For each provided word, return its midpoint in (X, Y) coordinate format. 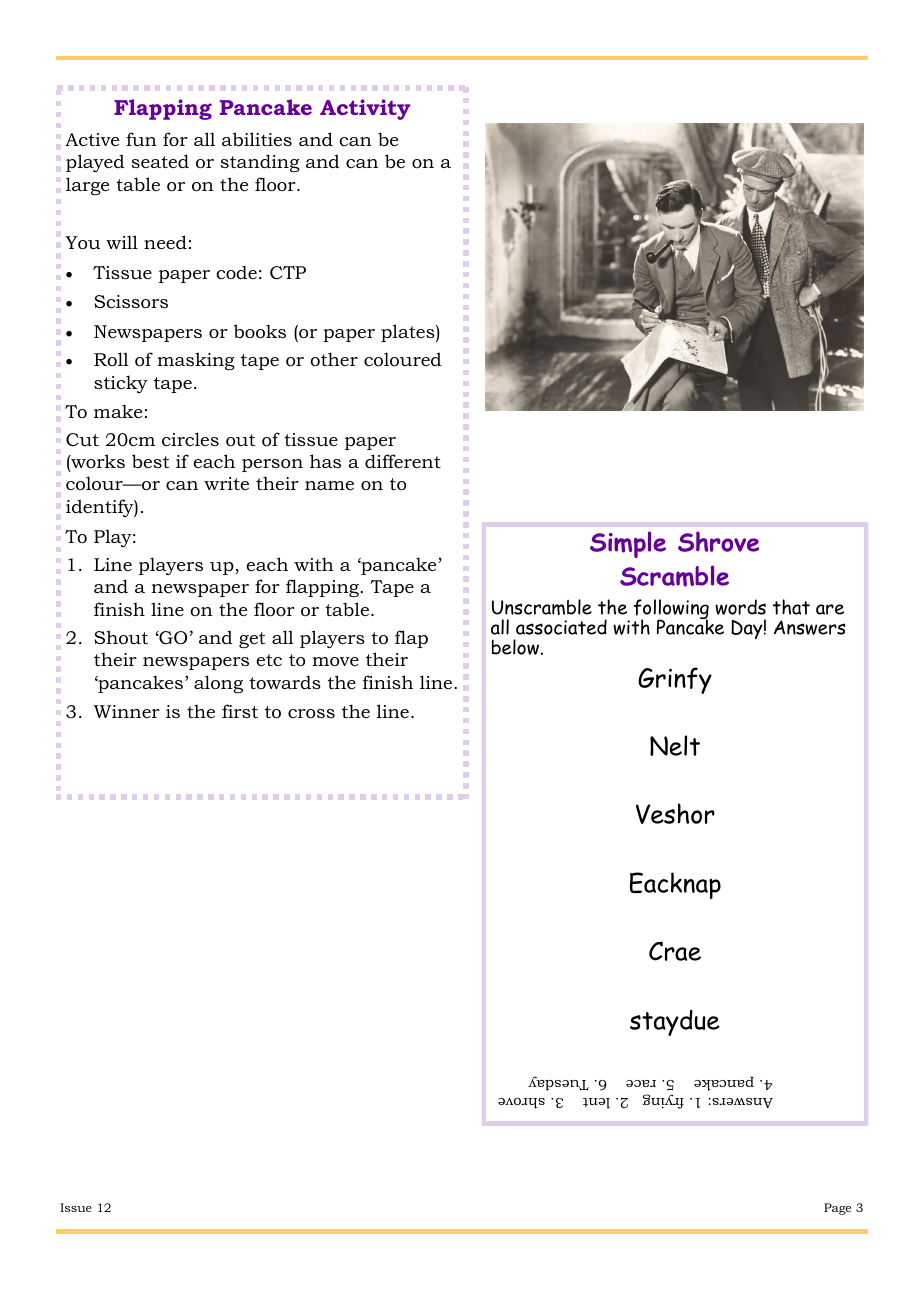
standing (260, 163)
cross (311, 714)
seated (160, 161)
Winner (127, 711)
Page (837, 1209)
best (150, 461)
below (515, 647)
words (740, 607)
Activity (365, 109)
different (403, 461)
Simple (628, 544)
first (240, 711)
